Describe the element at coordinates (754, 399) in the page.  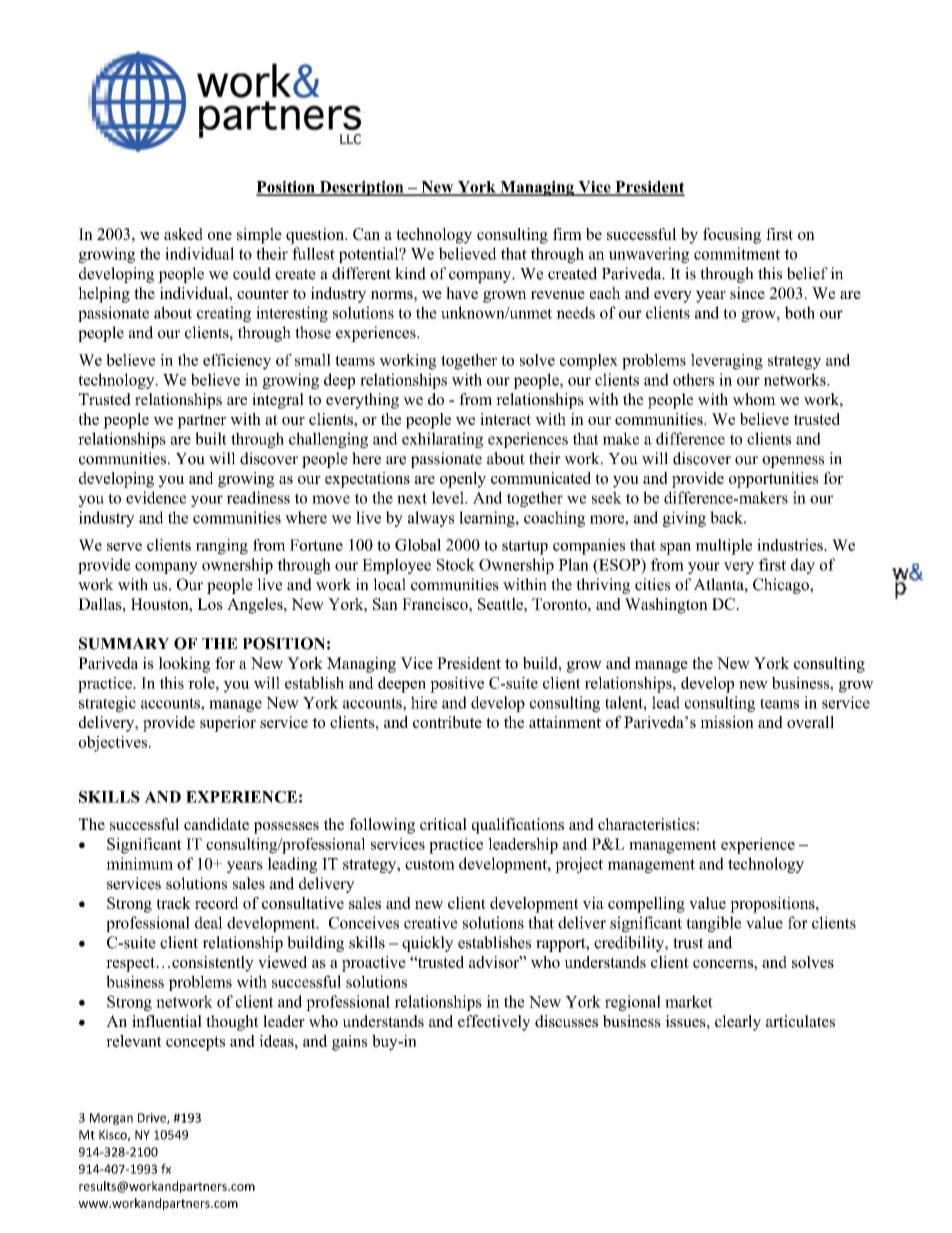
I see `whom` at that location.
